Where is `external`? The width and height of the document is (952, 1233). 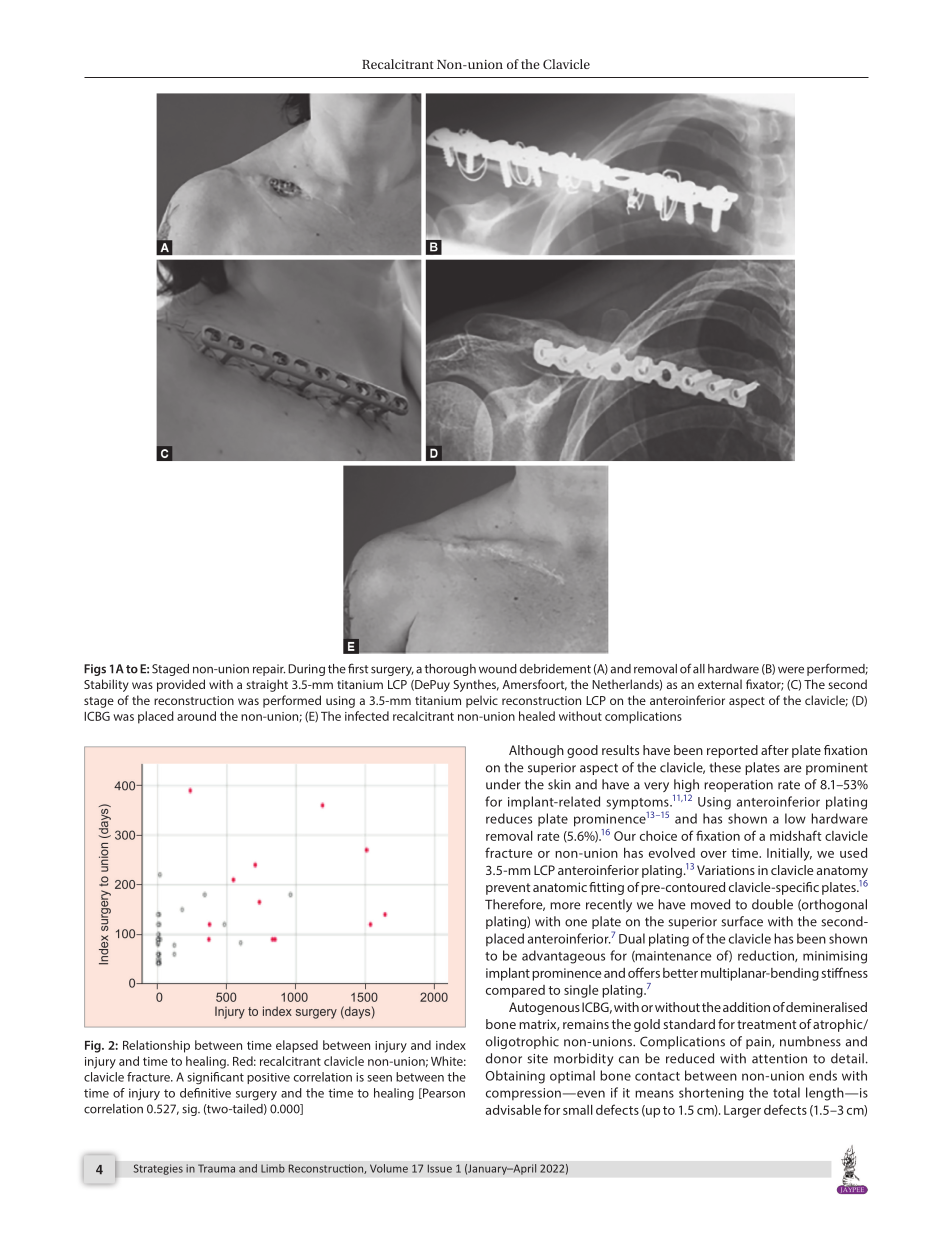 external is located at coordinates (720, 684).
